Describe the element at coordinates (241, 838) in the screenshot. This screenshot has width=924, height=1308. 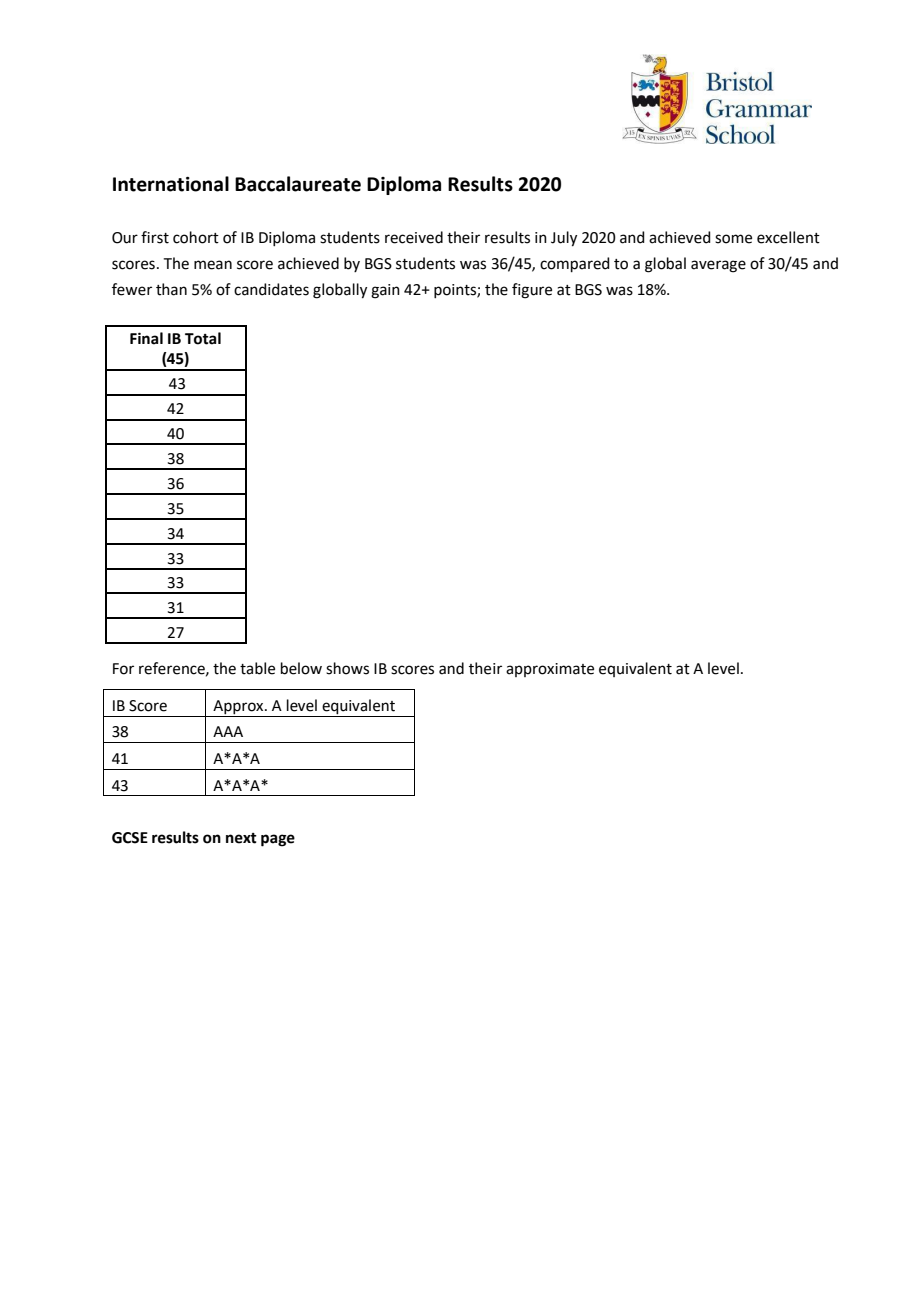
I see `next` at that location.
